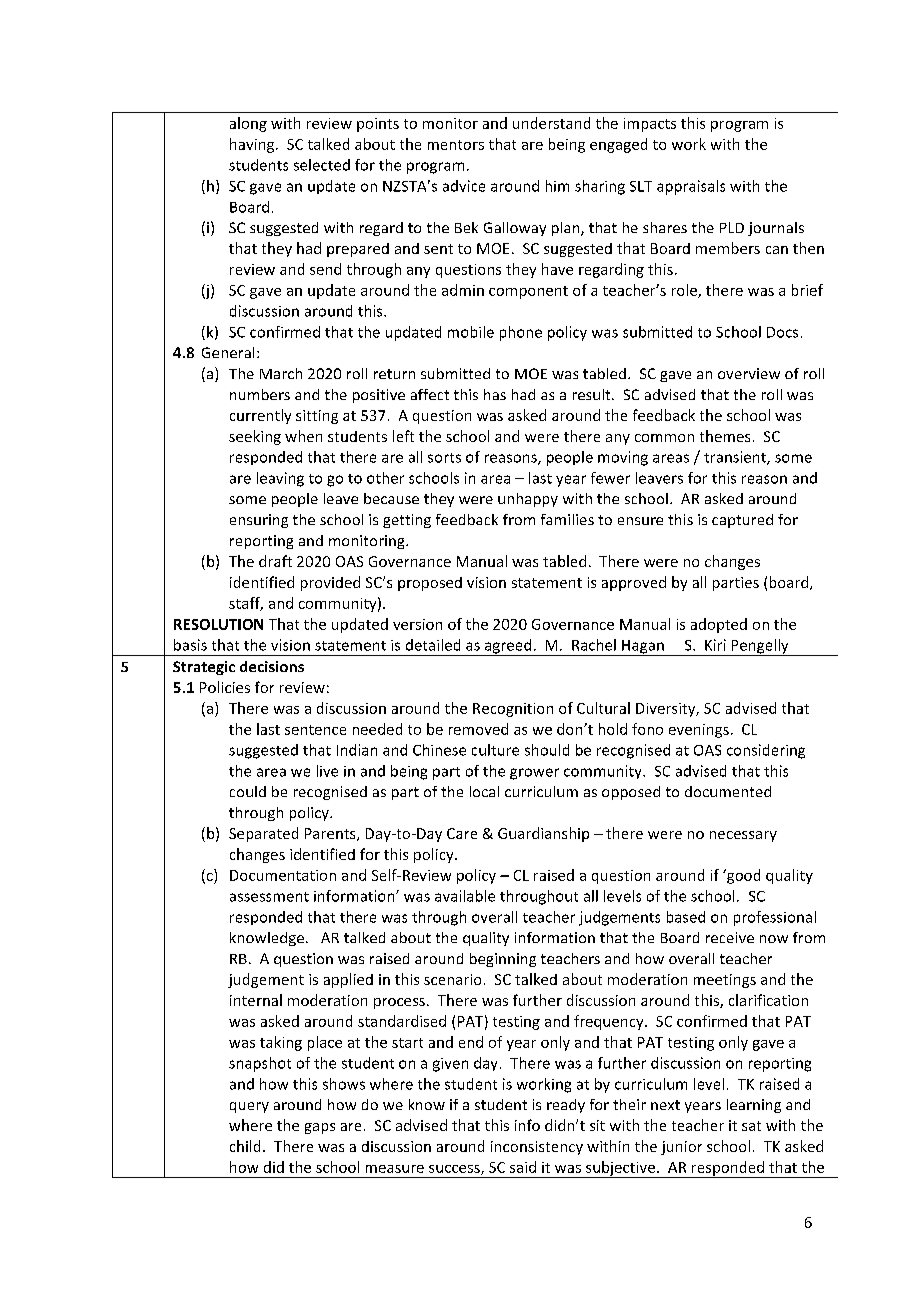 This page has height=1308, width=924. Describe the element at coordinates (749, 373) in the page. I see `overview` at that location.
